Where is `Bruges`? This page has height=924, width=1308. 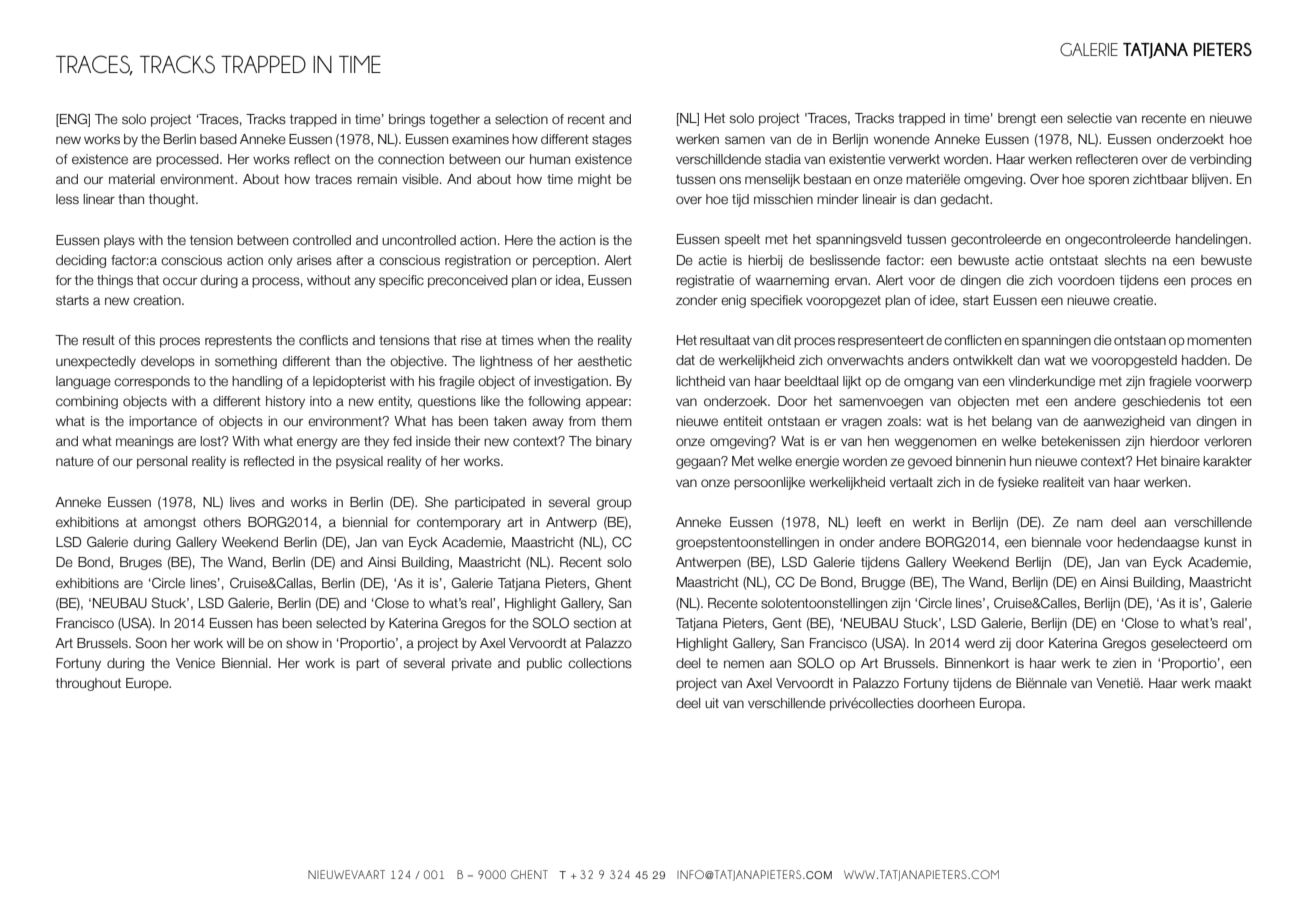
Bruges is located at coordinates (141, 563).
